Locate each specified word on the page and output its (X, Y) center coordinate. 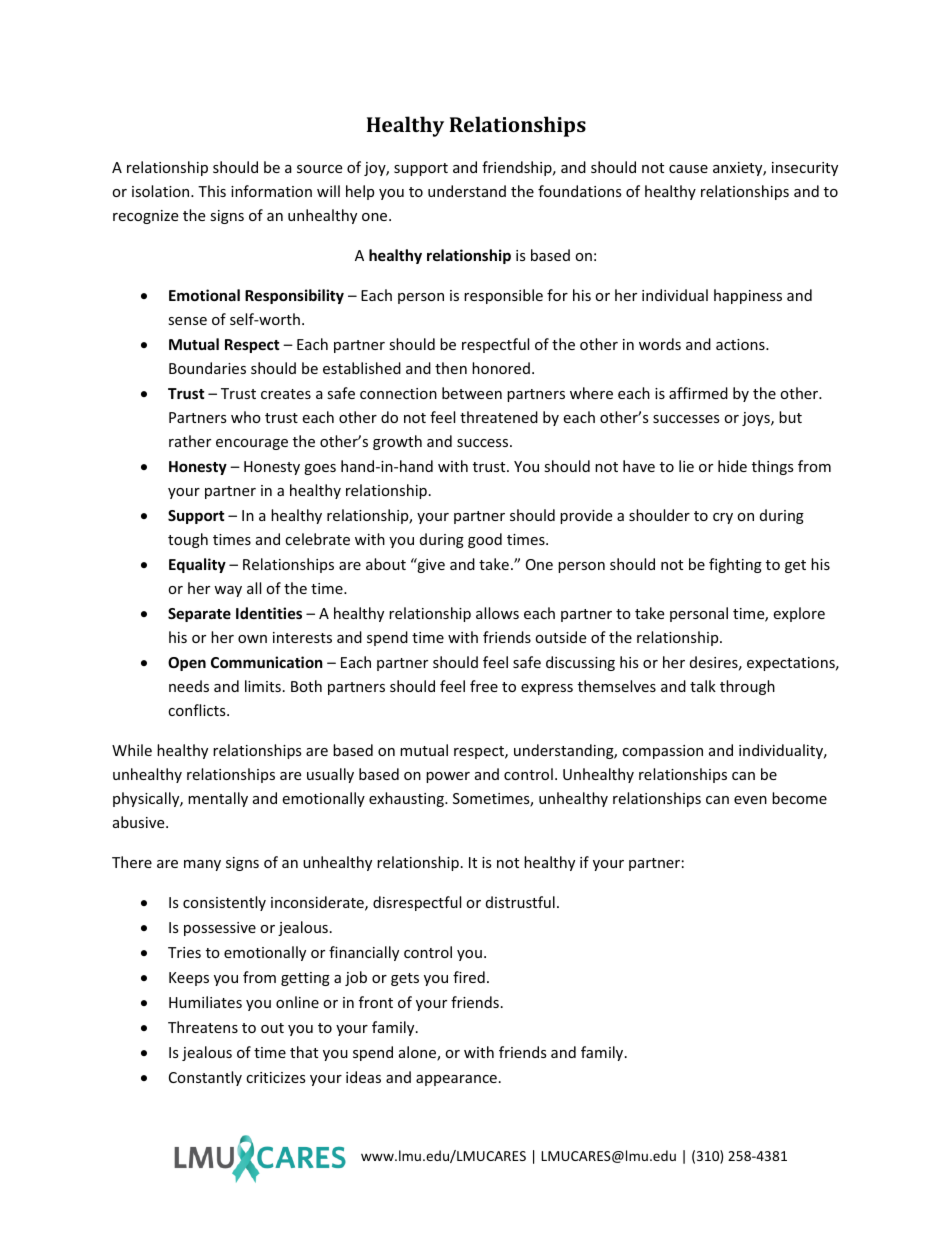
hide (732, 466)
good (485, 540)
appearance (456, 1080)
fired (469, 977)
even (750, 800)
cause (688, 169)
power (448, 777)
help (360, 192)
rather (190, 441)
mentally (218, 799)
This (212, 191)
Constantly (205, 1078)
